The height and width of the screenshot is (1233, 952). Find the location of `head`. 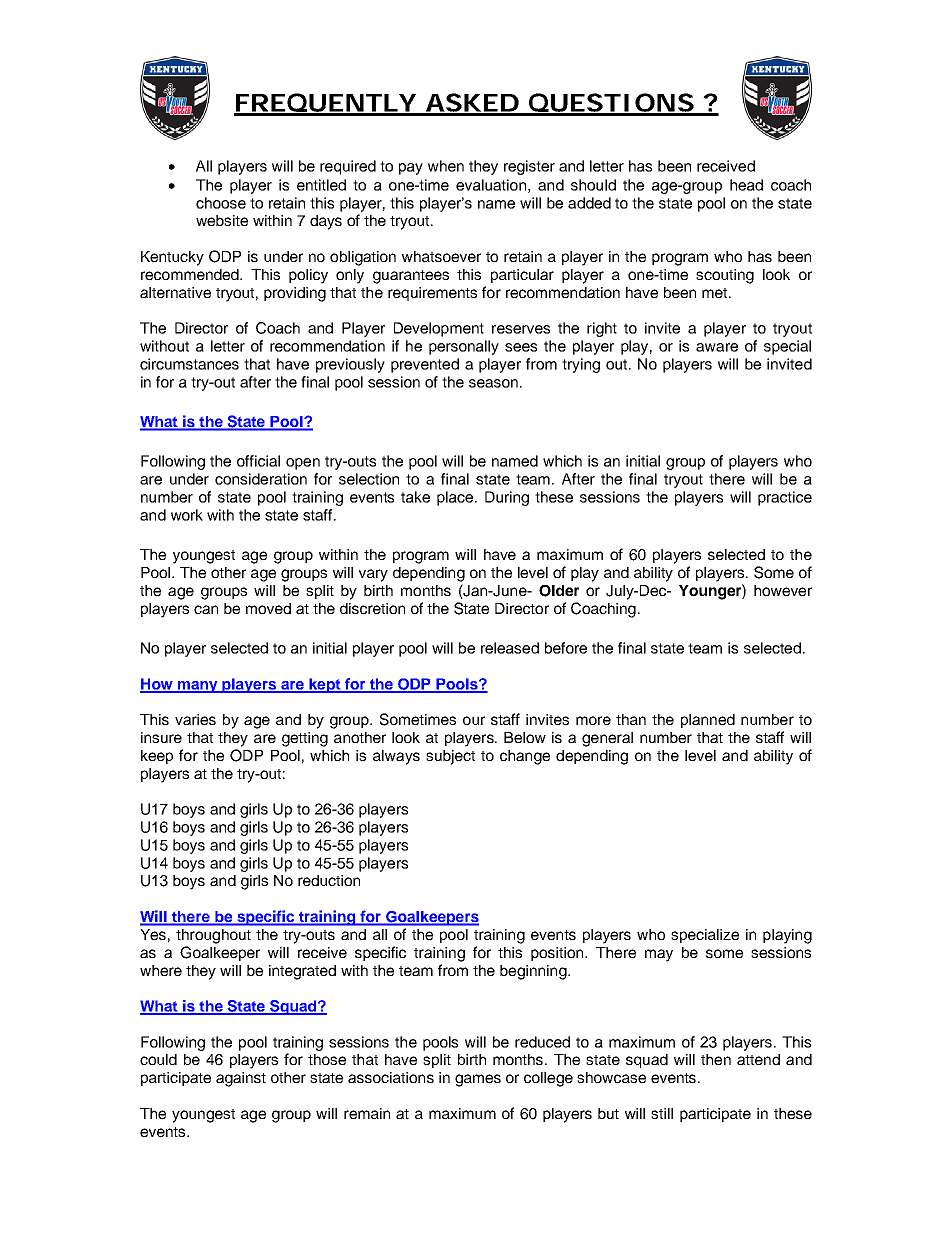

head is located at coordinates (746, 185).
